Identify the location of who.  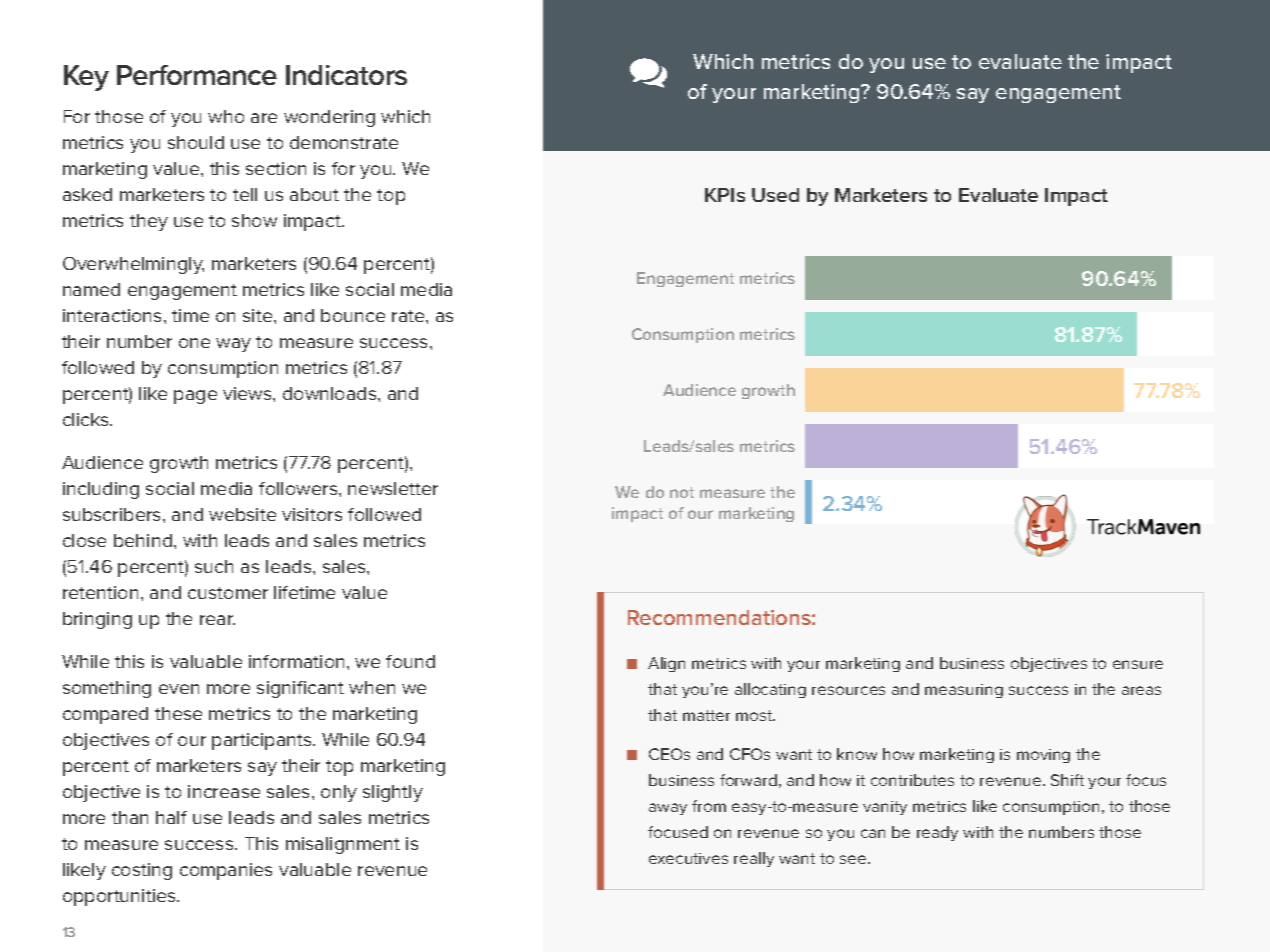
(226, 116).
